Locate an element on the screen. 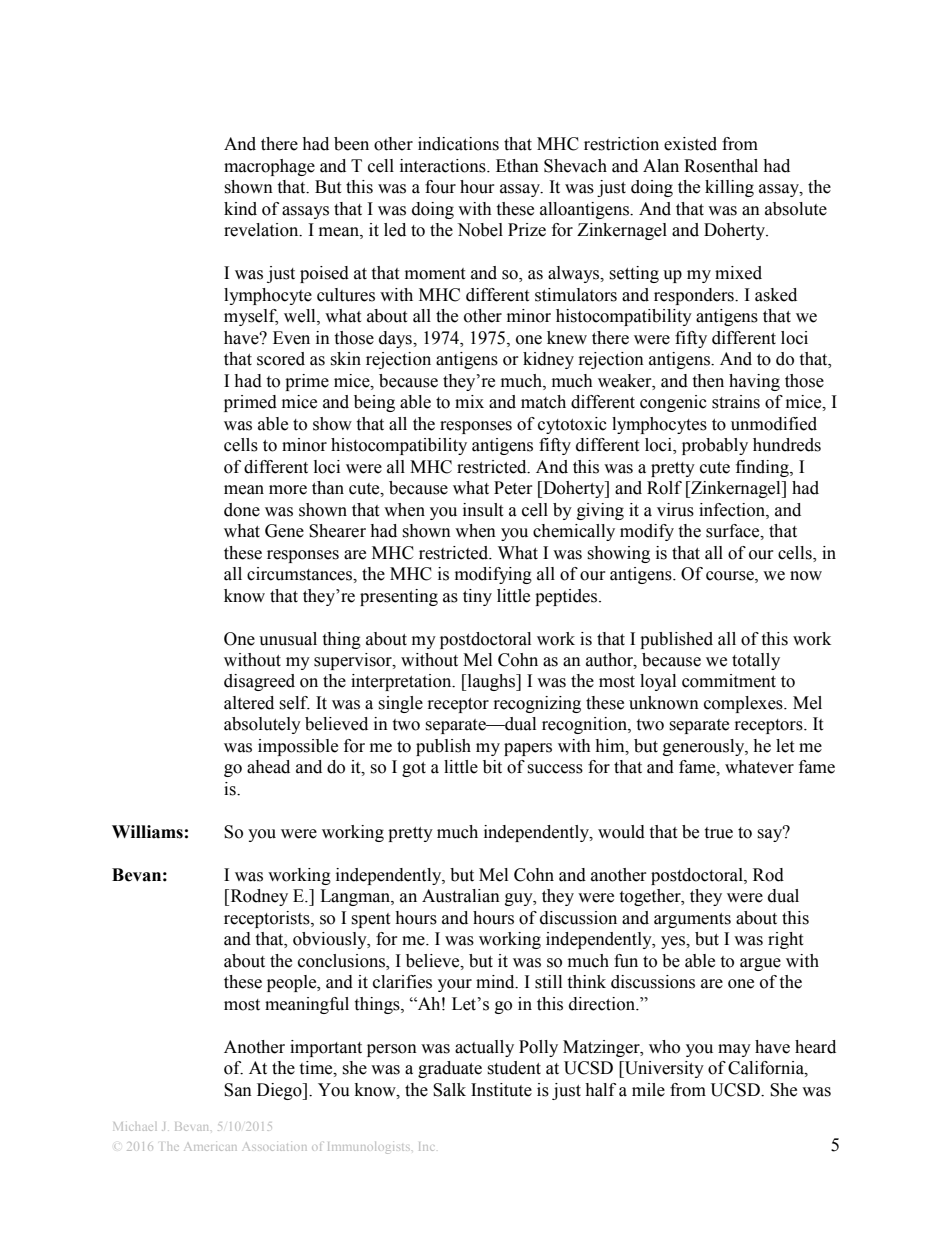 The height and width of the screenshot is (1233, 952). scored is located at coordinates (281, 359).
